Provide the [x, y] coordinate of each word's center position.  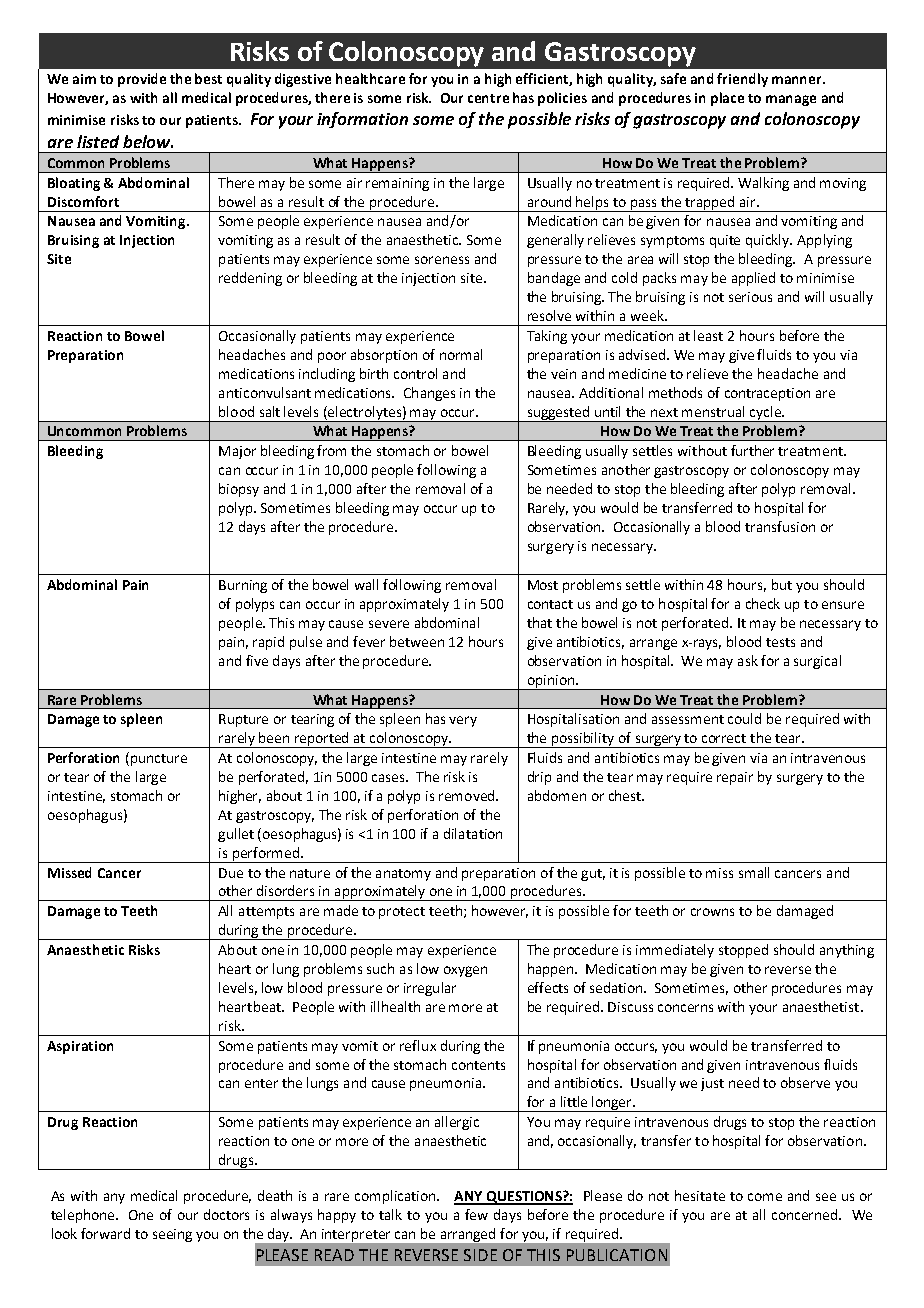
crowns [712, 912]
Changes [429, 394]
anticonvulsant [265, 392]
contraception [767, 394]
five [257, 660]
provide [142, 80]
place [727, 99]
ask [748, 660]
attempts [266, 913]
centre [488, 98]
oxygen [465, 971]
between [417, 641]
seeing [172, 1235]
